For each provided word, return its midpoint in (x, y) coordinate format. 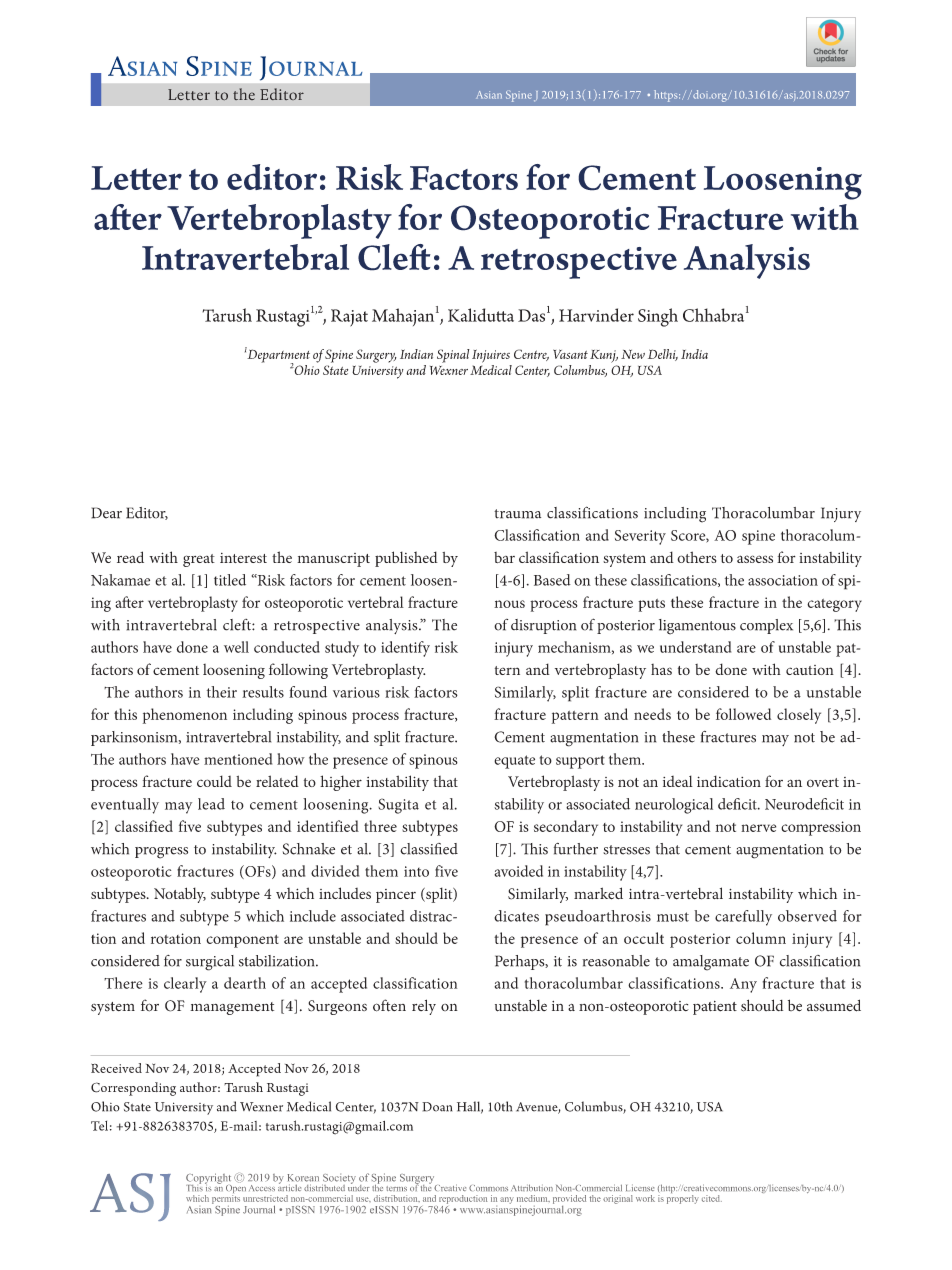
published (406, 559)
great (199, 560)
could (214, 781)
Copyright (208, 1179)
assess (755, 559)
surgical (210, 963)
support (580, 762)
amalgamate (711, 963)
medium (533, 1198)
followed (743, 714)
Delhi (663, 355)
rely (424, 1007)
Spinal (453, 356)
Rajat (349, 318)
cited (712, 1198)
